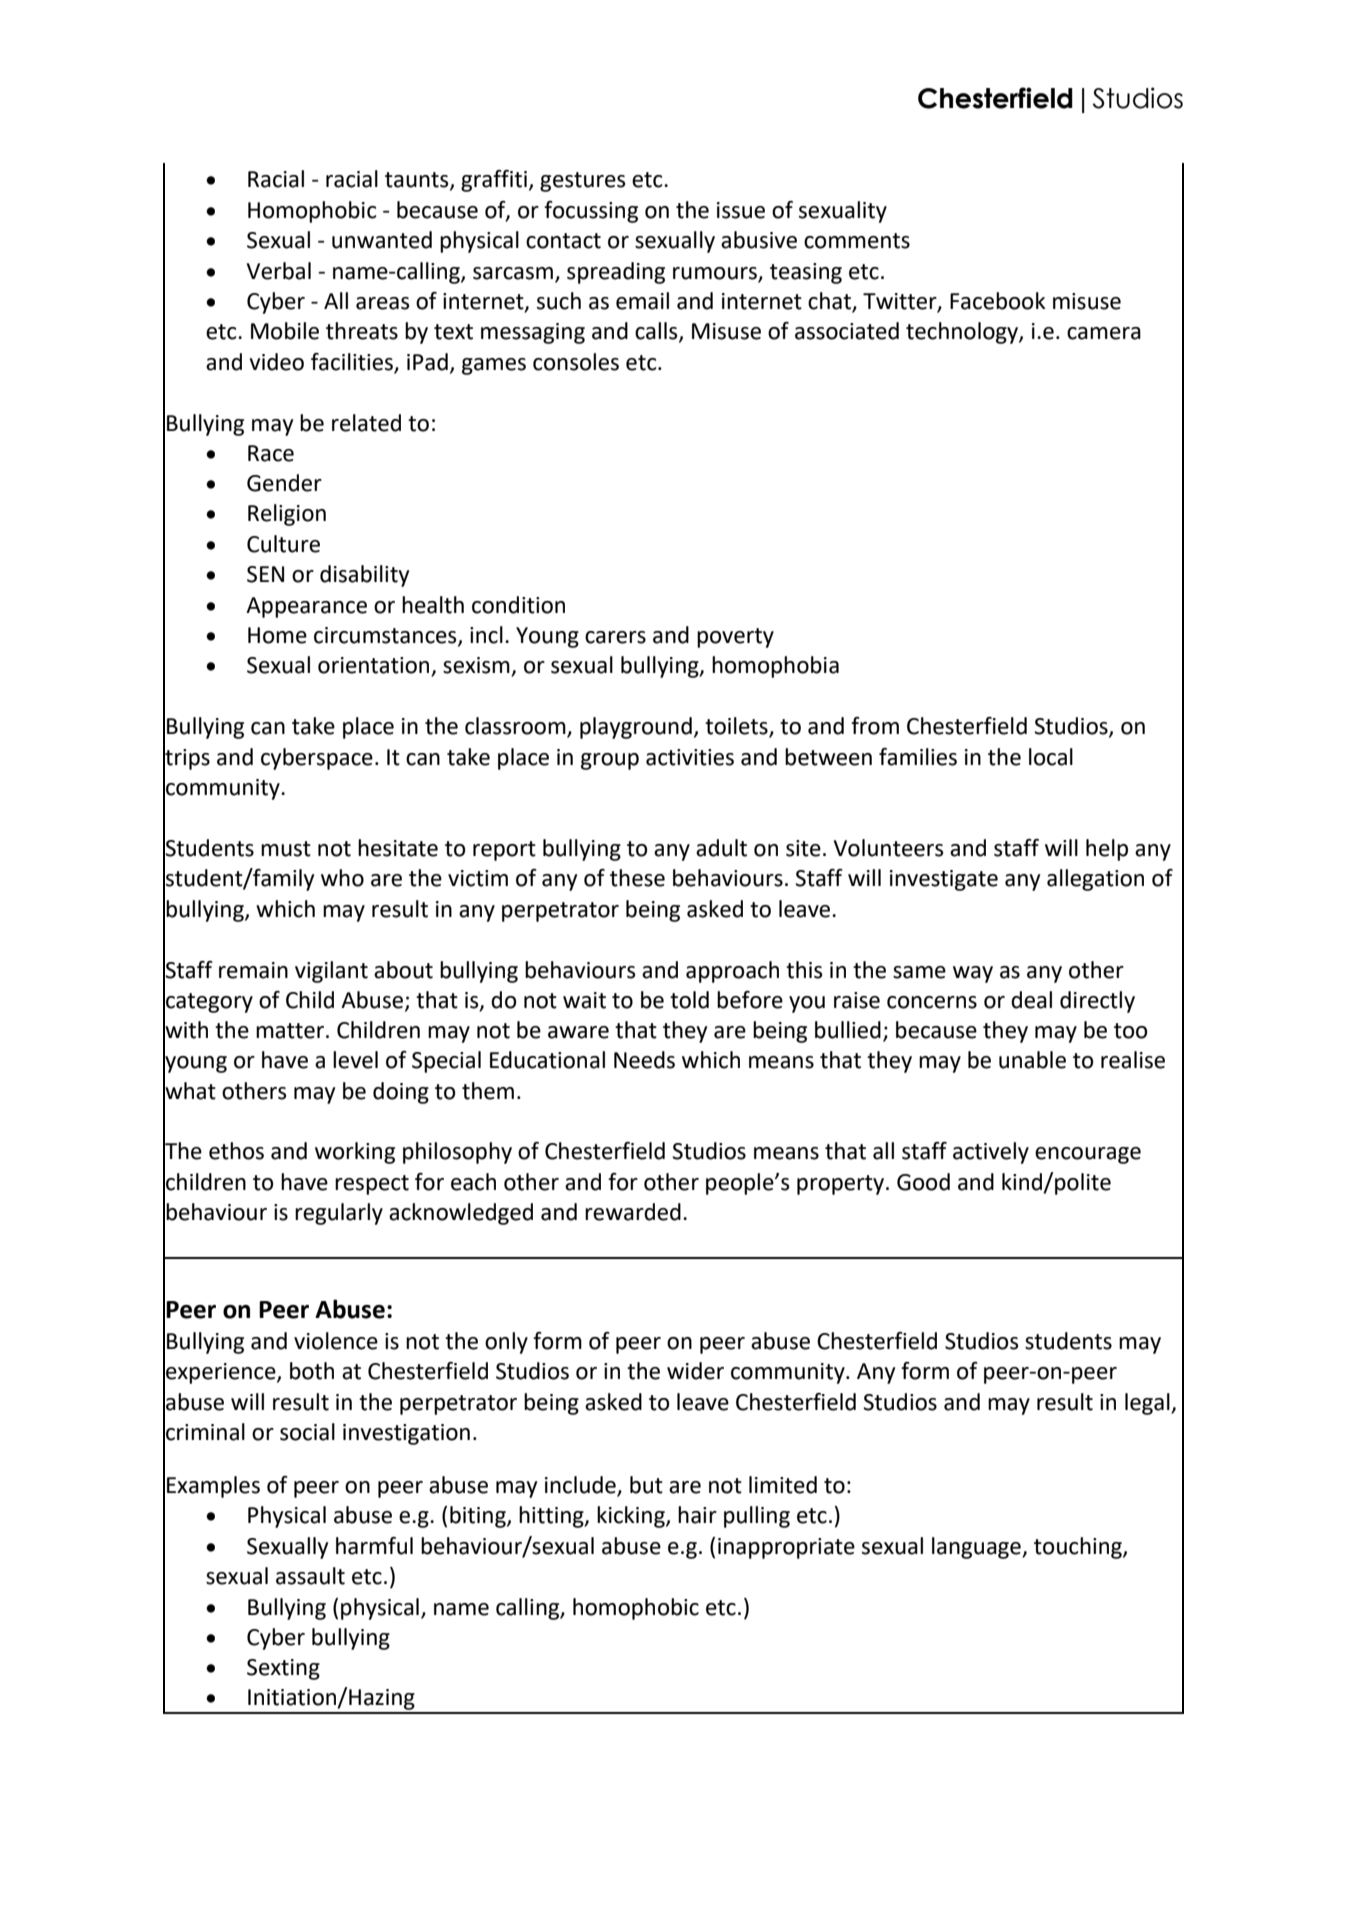 The width and height of the screenshot is (1347, 1905). I want to click on vigilant, so click(331, 972).
